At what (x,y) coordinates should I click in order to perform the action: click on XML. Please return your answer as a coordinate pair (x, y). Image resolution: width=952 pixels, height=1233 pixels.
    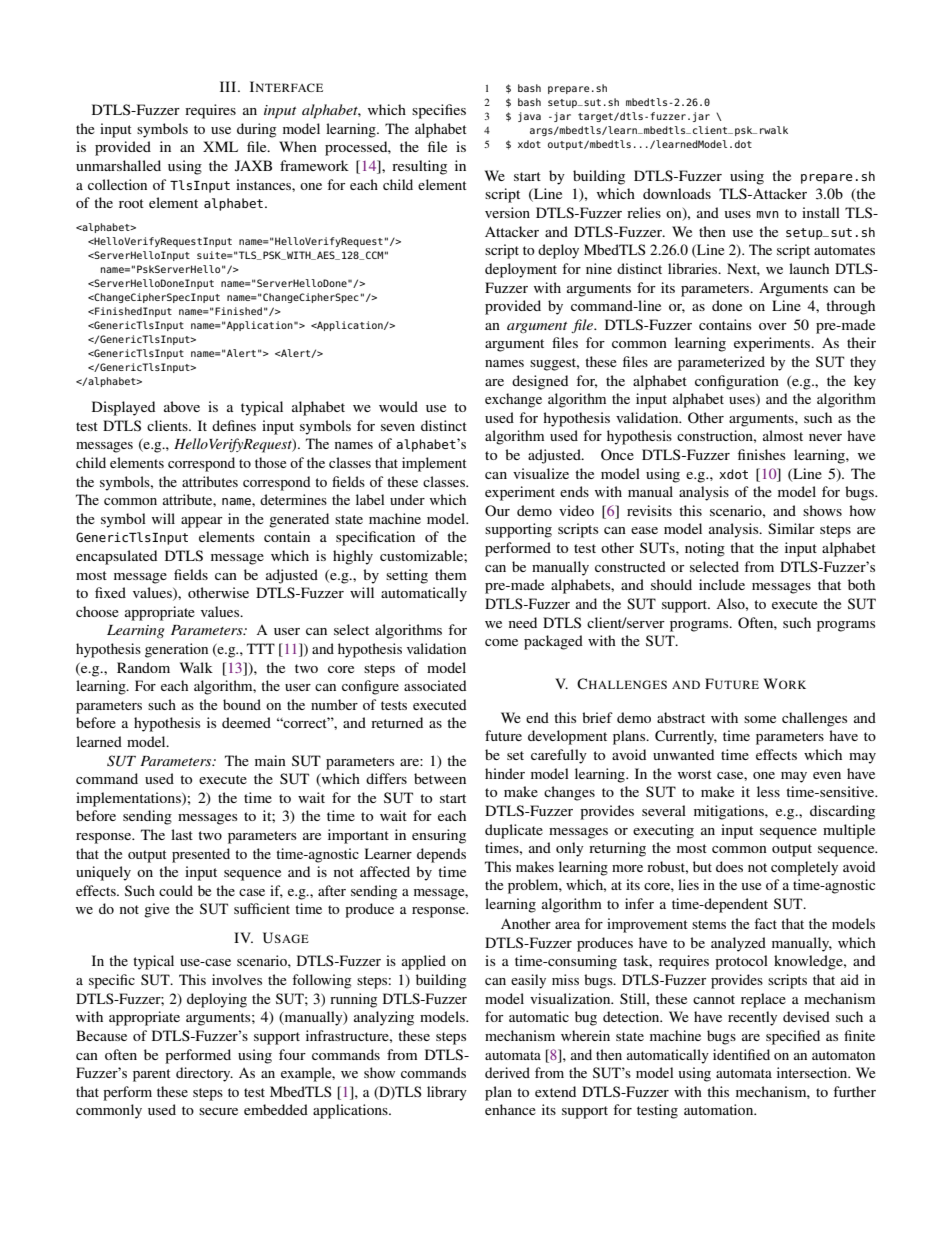
    Looking at the image, I should click on (220, 146).
